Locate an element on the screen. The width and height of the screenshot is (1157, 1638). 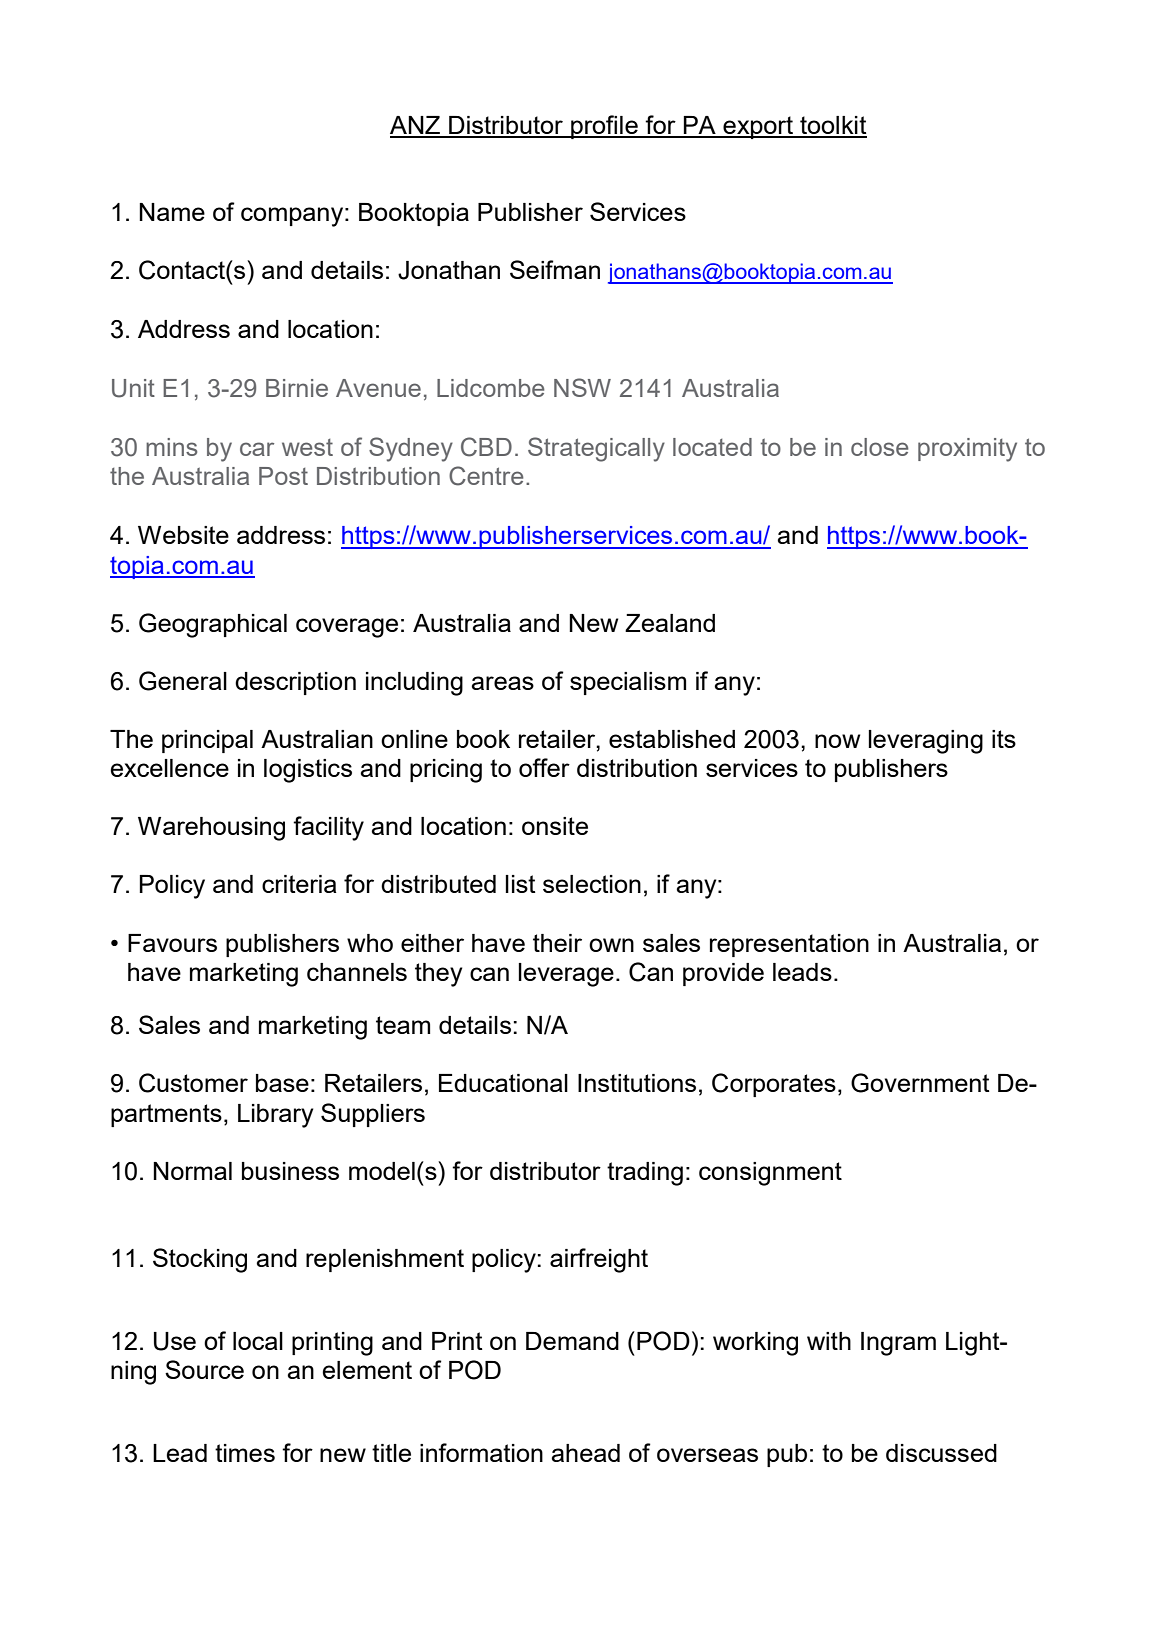
profile is located at coordinates (604, 127).
